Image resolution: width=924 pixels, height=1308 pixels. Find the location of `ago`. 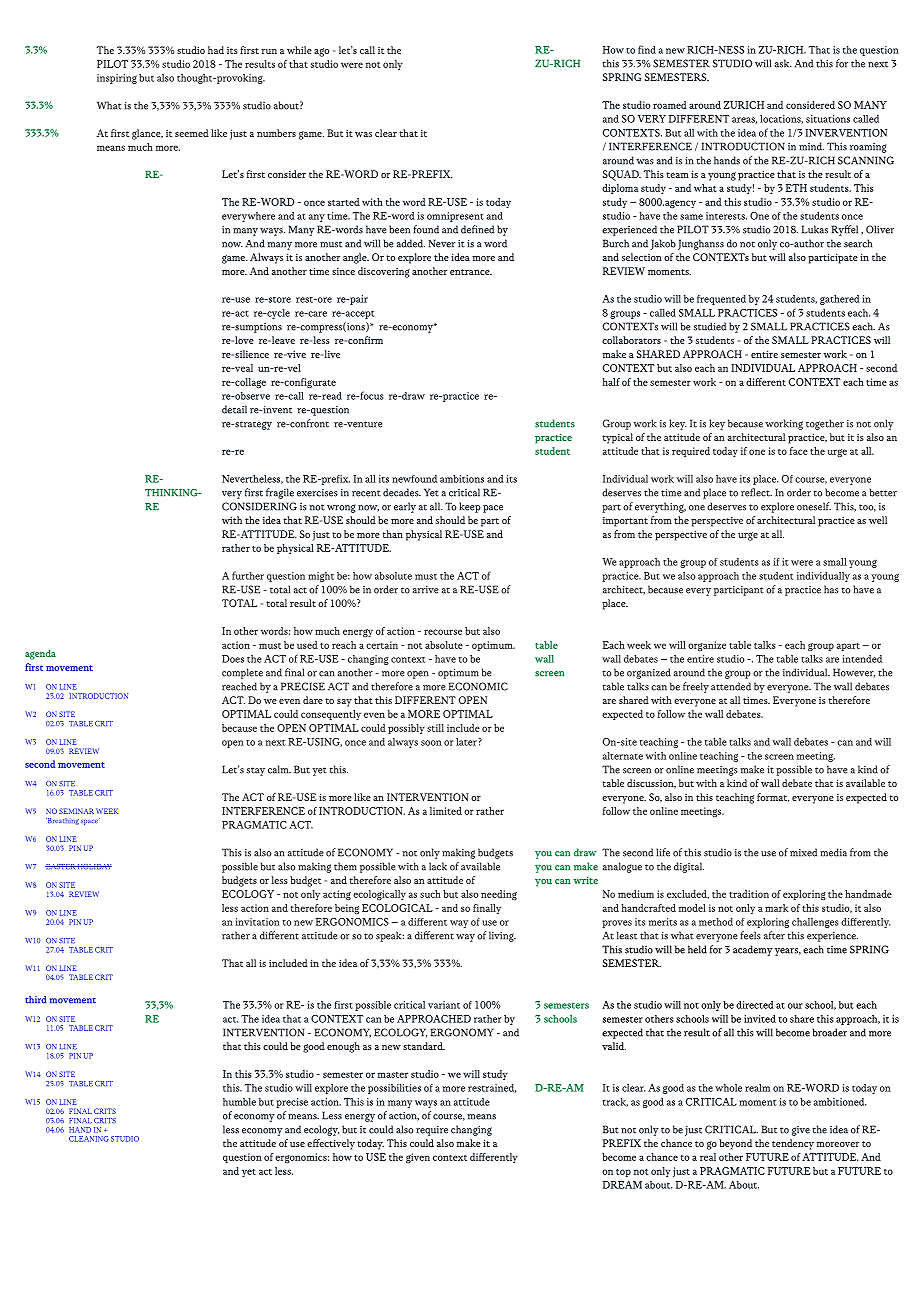

ago is located at coordinates (321, 52).
